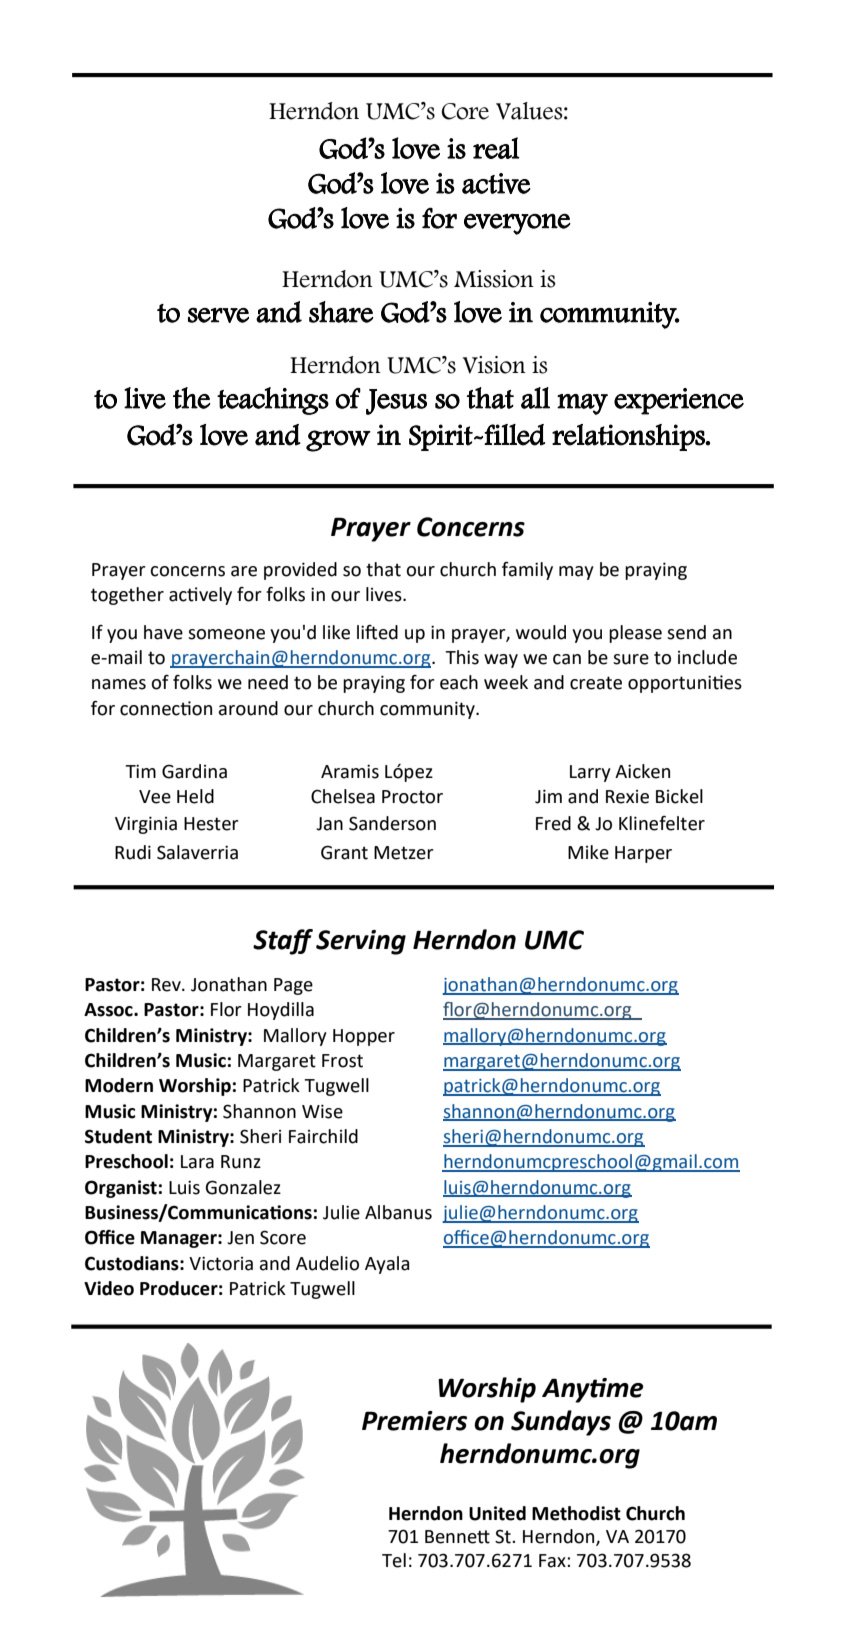 This page has width=845, height=1642. What do you see at coordinates (109, 1288) in the page?
I see `Video` at bounding box center [109, 1288].
